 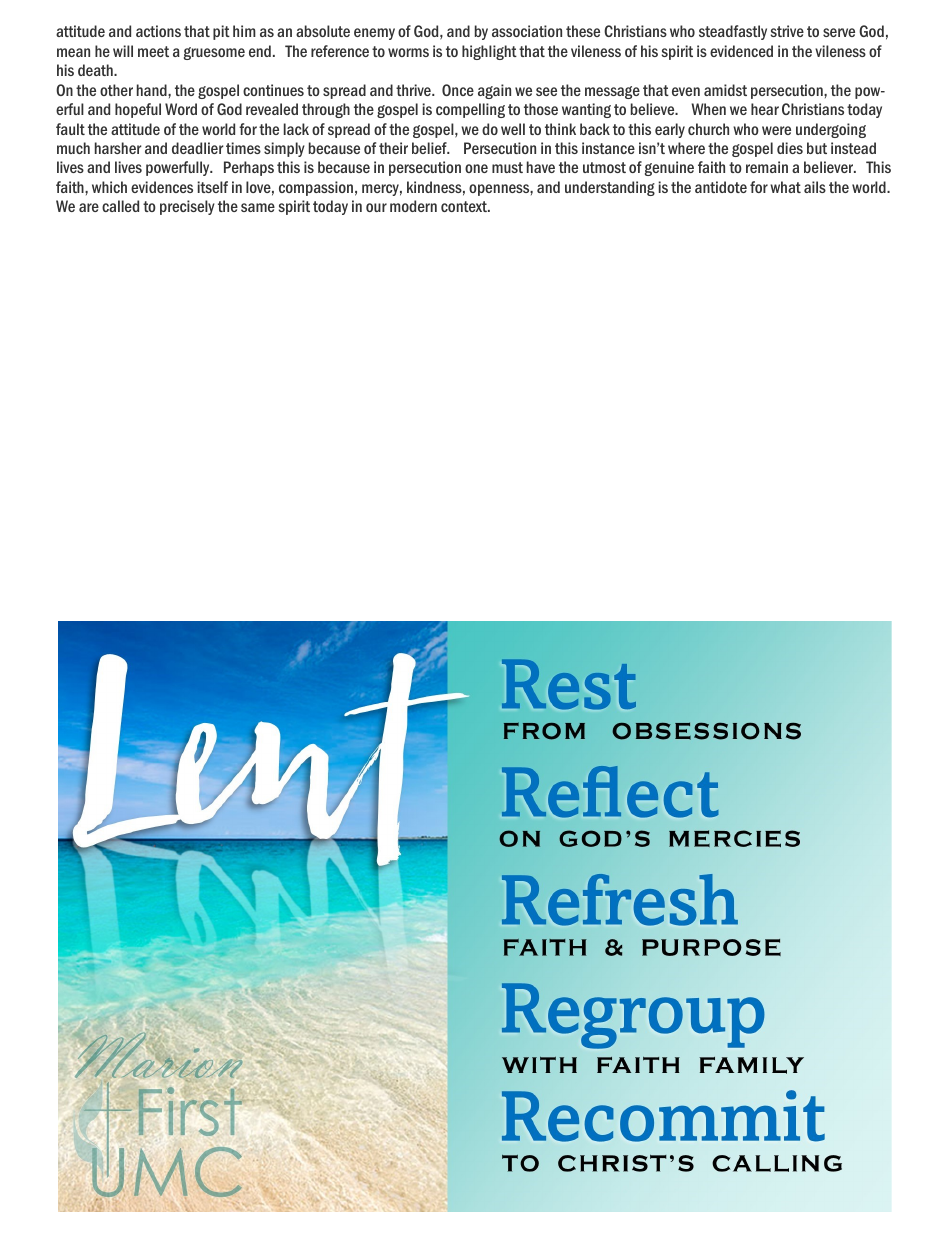 What do you see at coordinates (767, 167) in the screenshot?
I see `remain` at bounding box center [767, 167].
